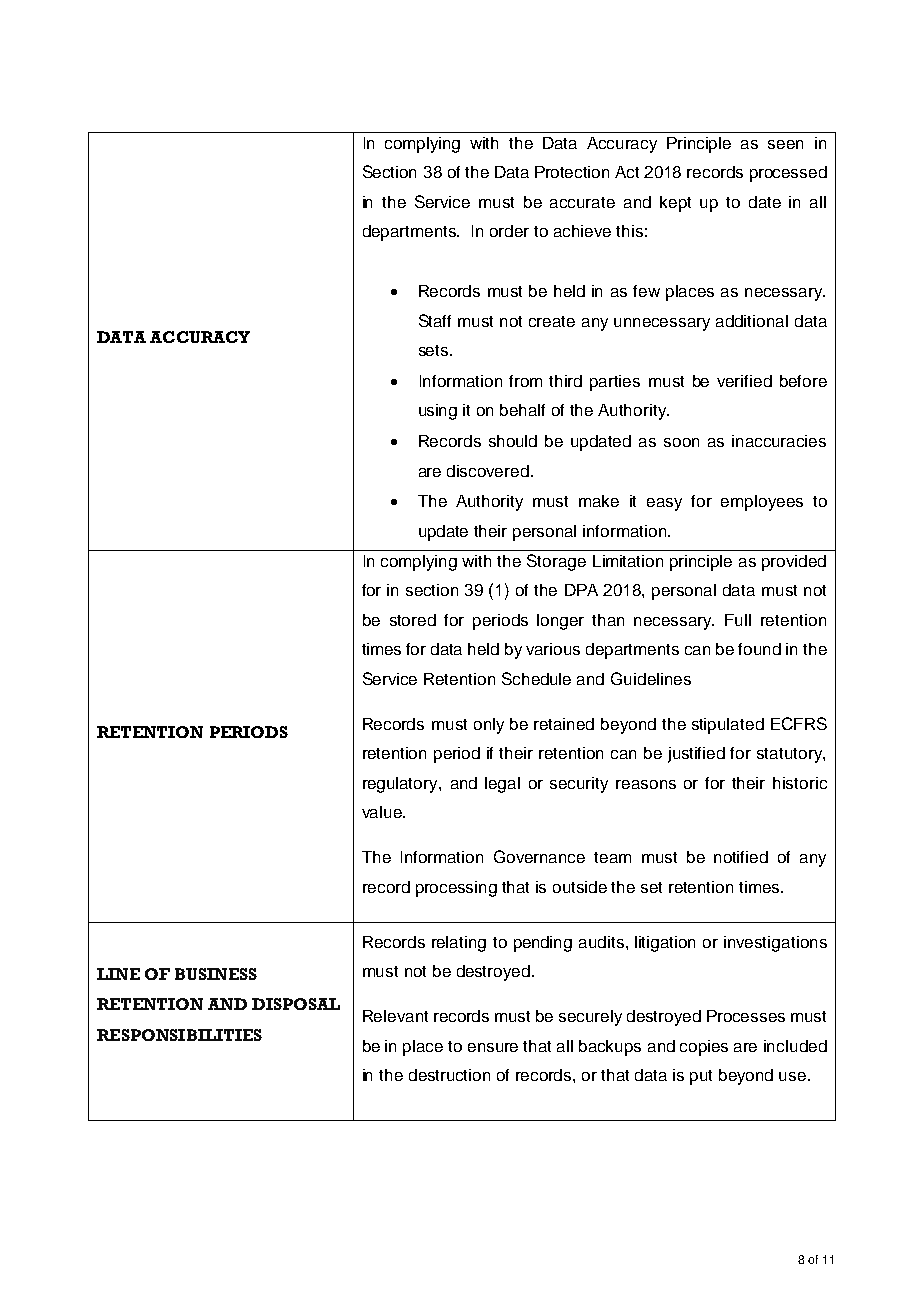 The height and width of the page is (1308, 924). I want to click on value, so click(383, 812).
